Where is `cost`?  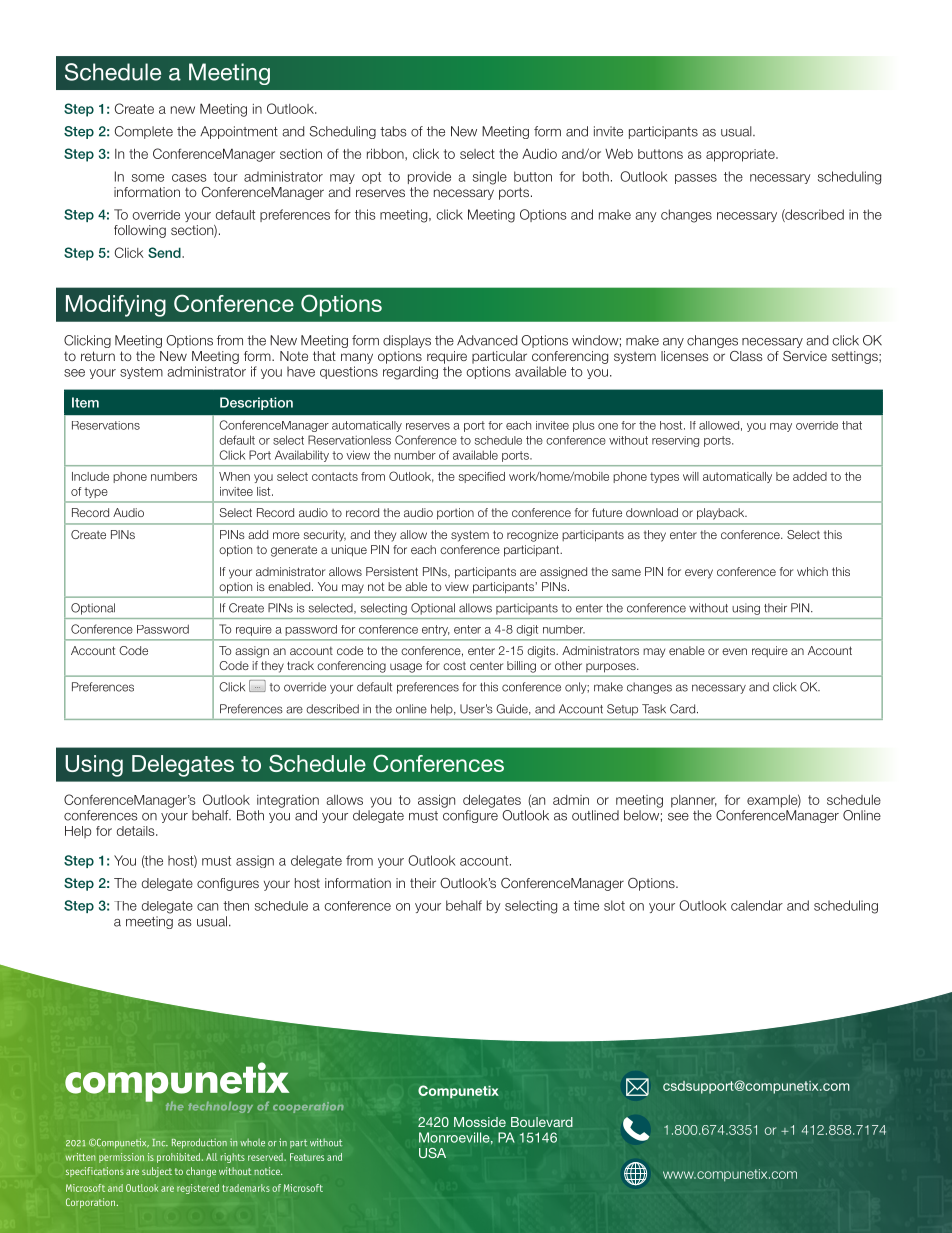 cost is located at coordinates (454, 666).
